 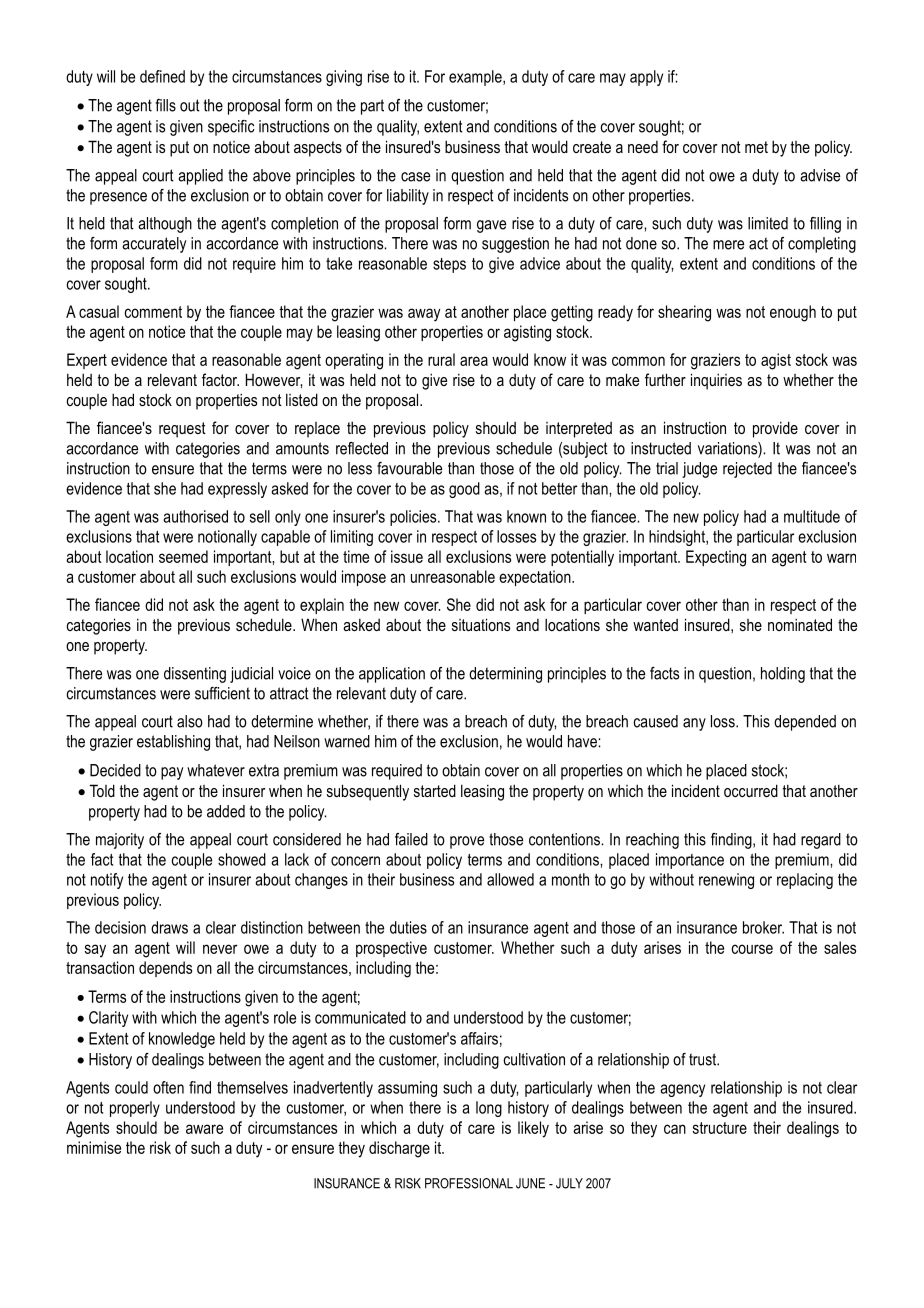 I want to click on seemed, so click(x=183, y=556).
